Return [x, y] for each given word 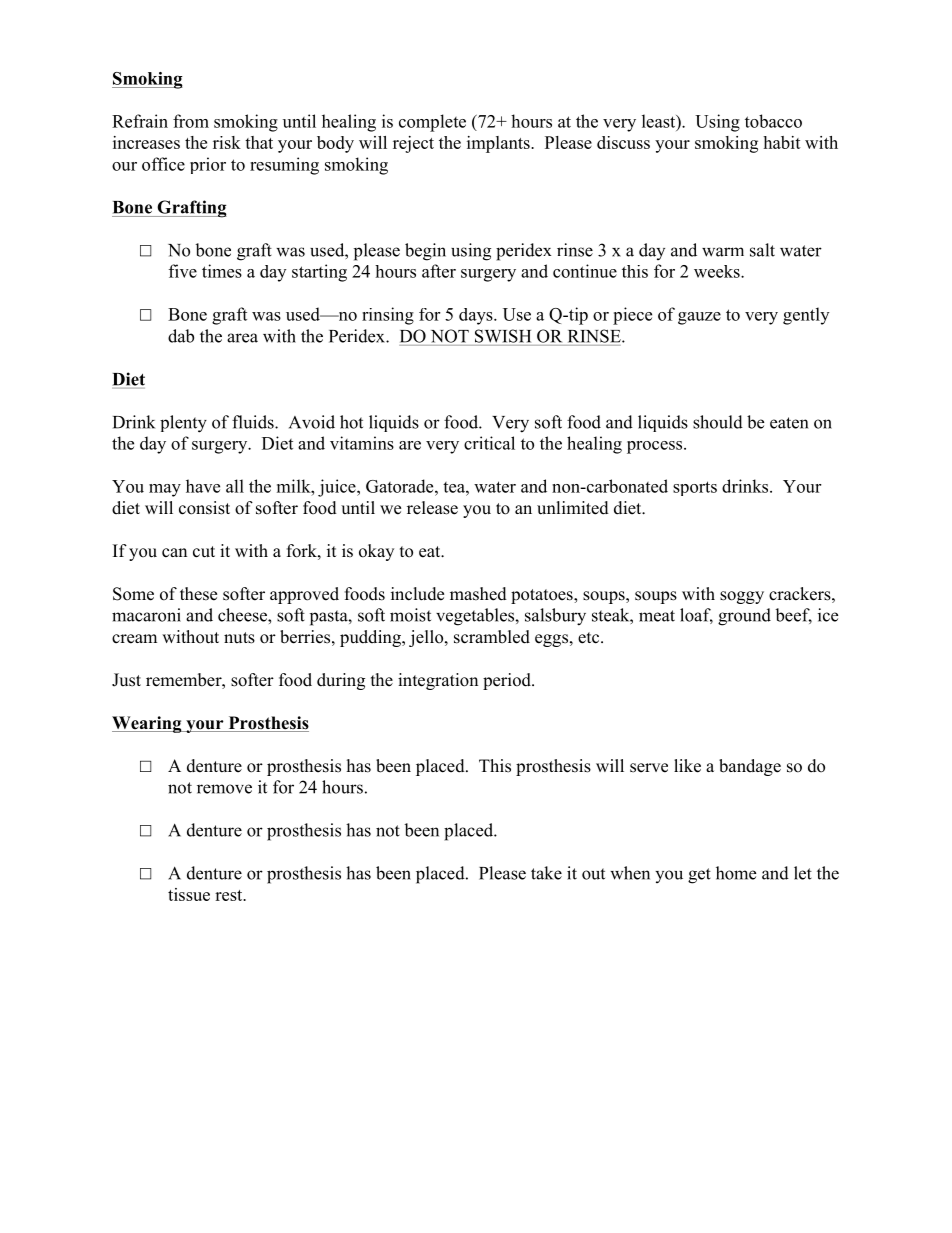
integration [438, 681]
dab [181, 336]
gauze [699, 318]
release [432, 508]
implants [499, 144]
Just [126, 680]
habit [782, 142]
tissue [189, 894]
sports [695, 488]
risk [227, 142]
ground [744, 617]
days [477, 316]
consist [204, 508]
